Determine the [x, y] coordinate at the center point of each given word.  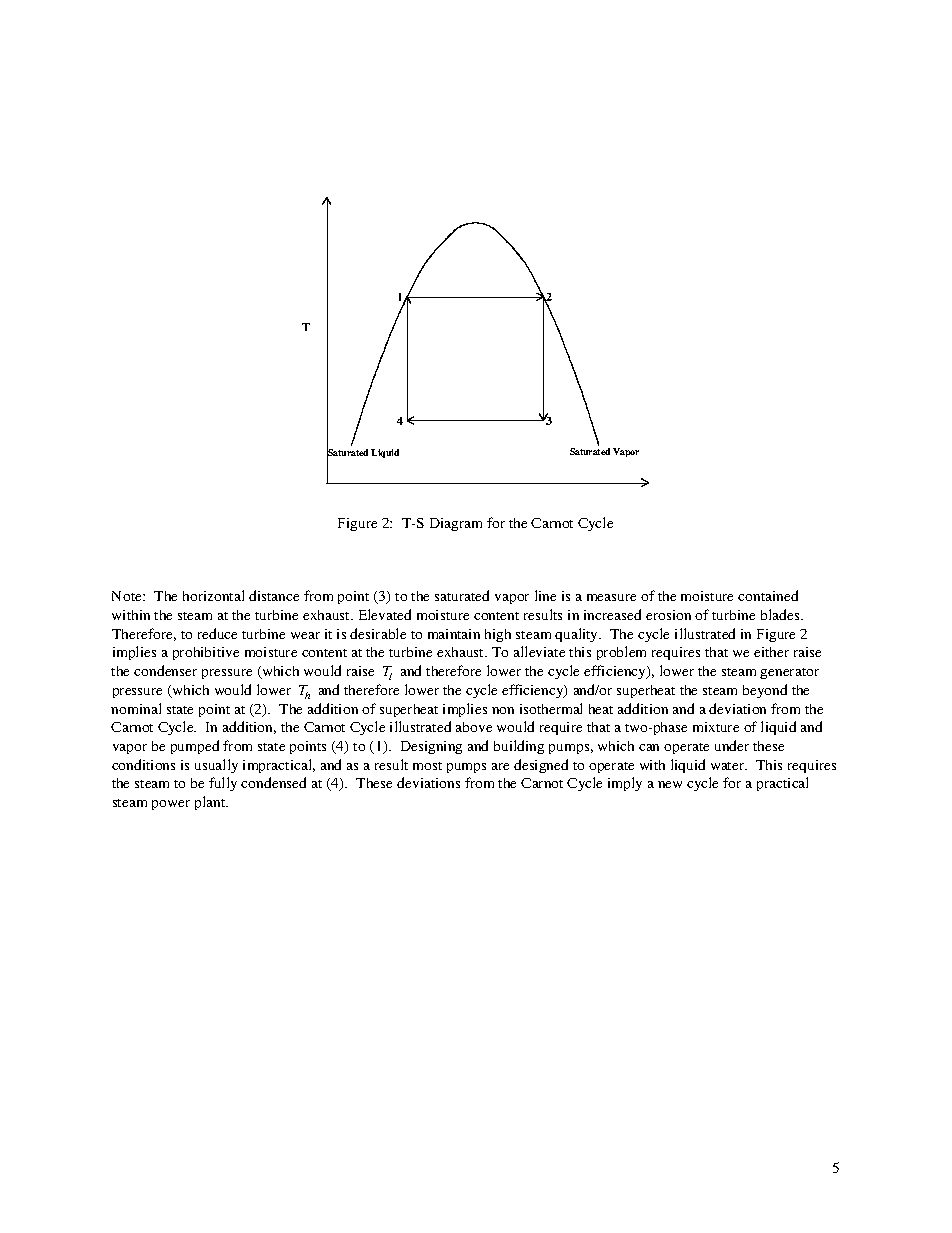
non [503, 710]
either [771, 652]
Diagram [456, 524]
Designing [431, 747]
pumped [195, 747]
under [732, 745]
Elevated [385, 614]
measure [611, 597]
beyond [765, 691]
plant [211, 803]
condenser [165, 670]
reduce [217, 633]
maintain [454, 634]
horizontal [213, 595]
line [545, 595]
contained [768, 595]
